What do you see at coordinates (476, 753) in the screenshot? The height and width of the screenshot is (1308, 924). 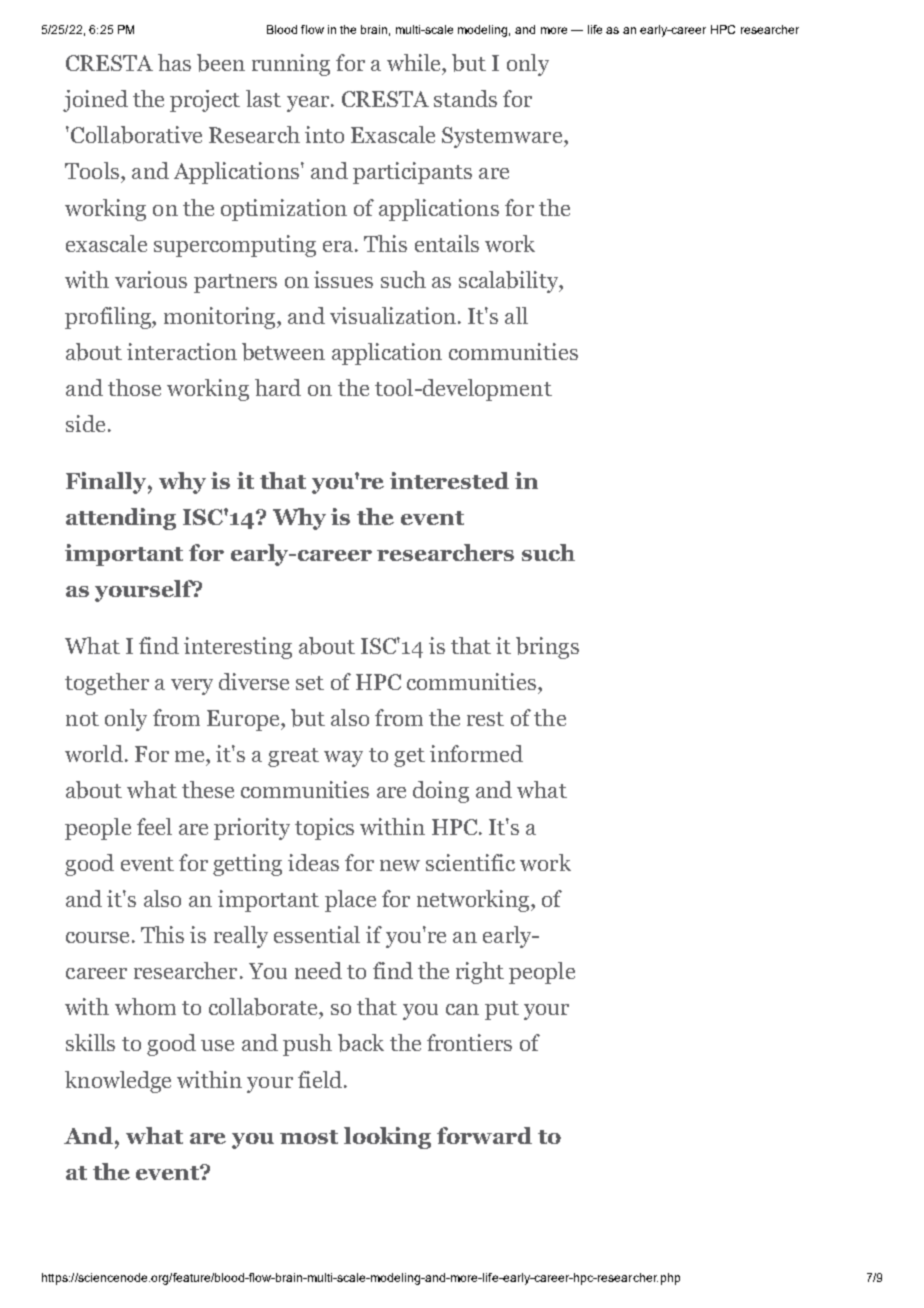 I see `informed` at bounding box center [476, 753].
